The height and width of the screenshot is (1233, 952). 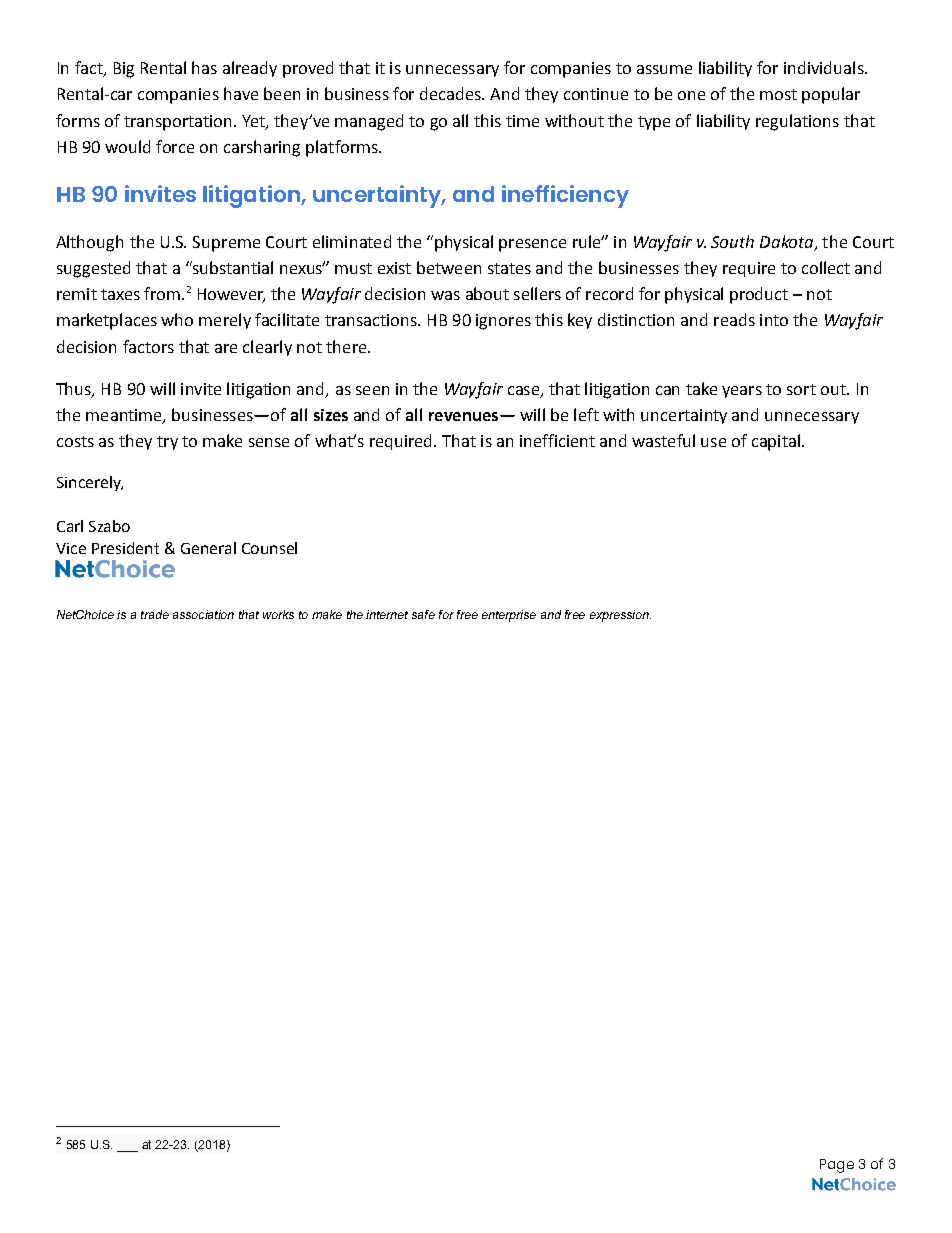 What do you see at coordinates (155, 614) in the screenshot?
I see `trade` at bounding box center [155, 614].
